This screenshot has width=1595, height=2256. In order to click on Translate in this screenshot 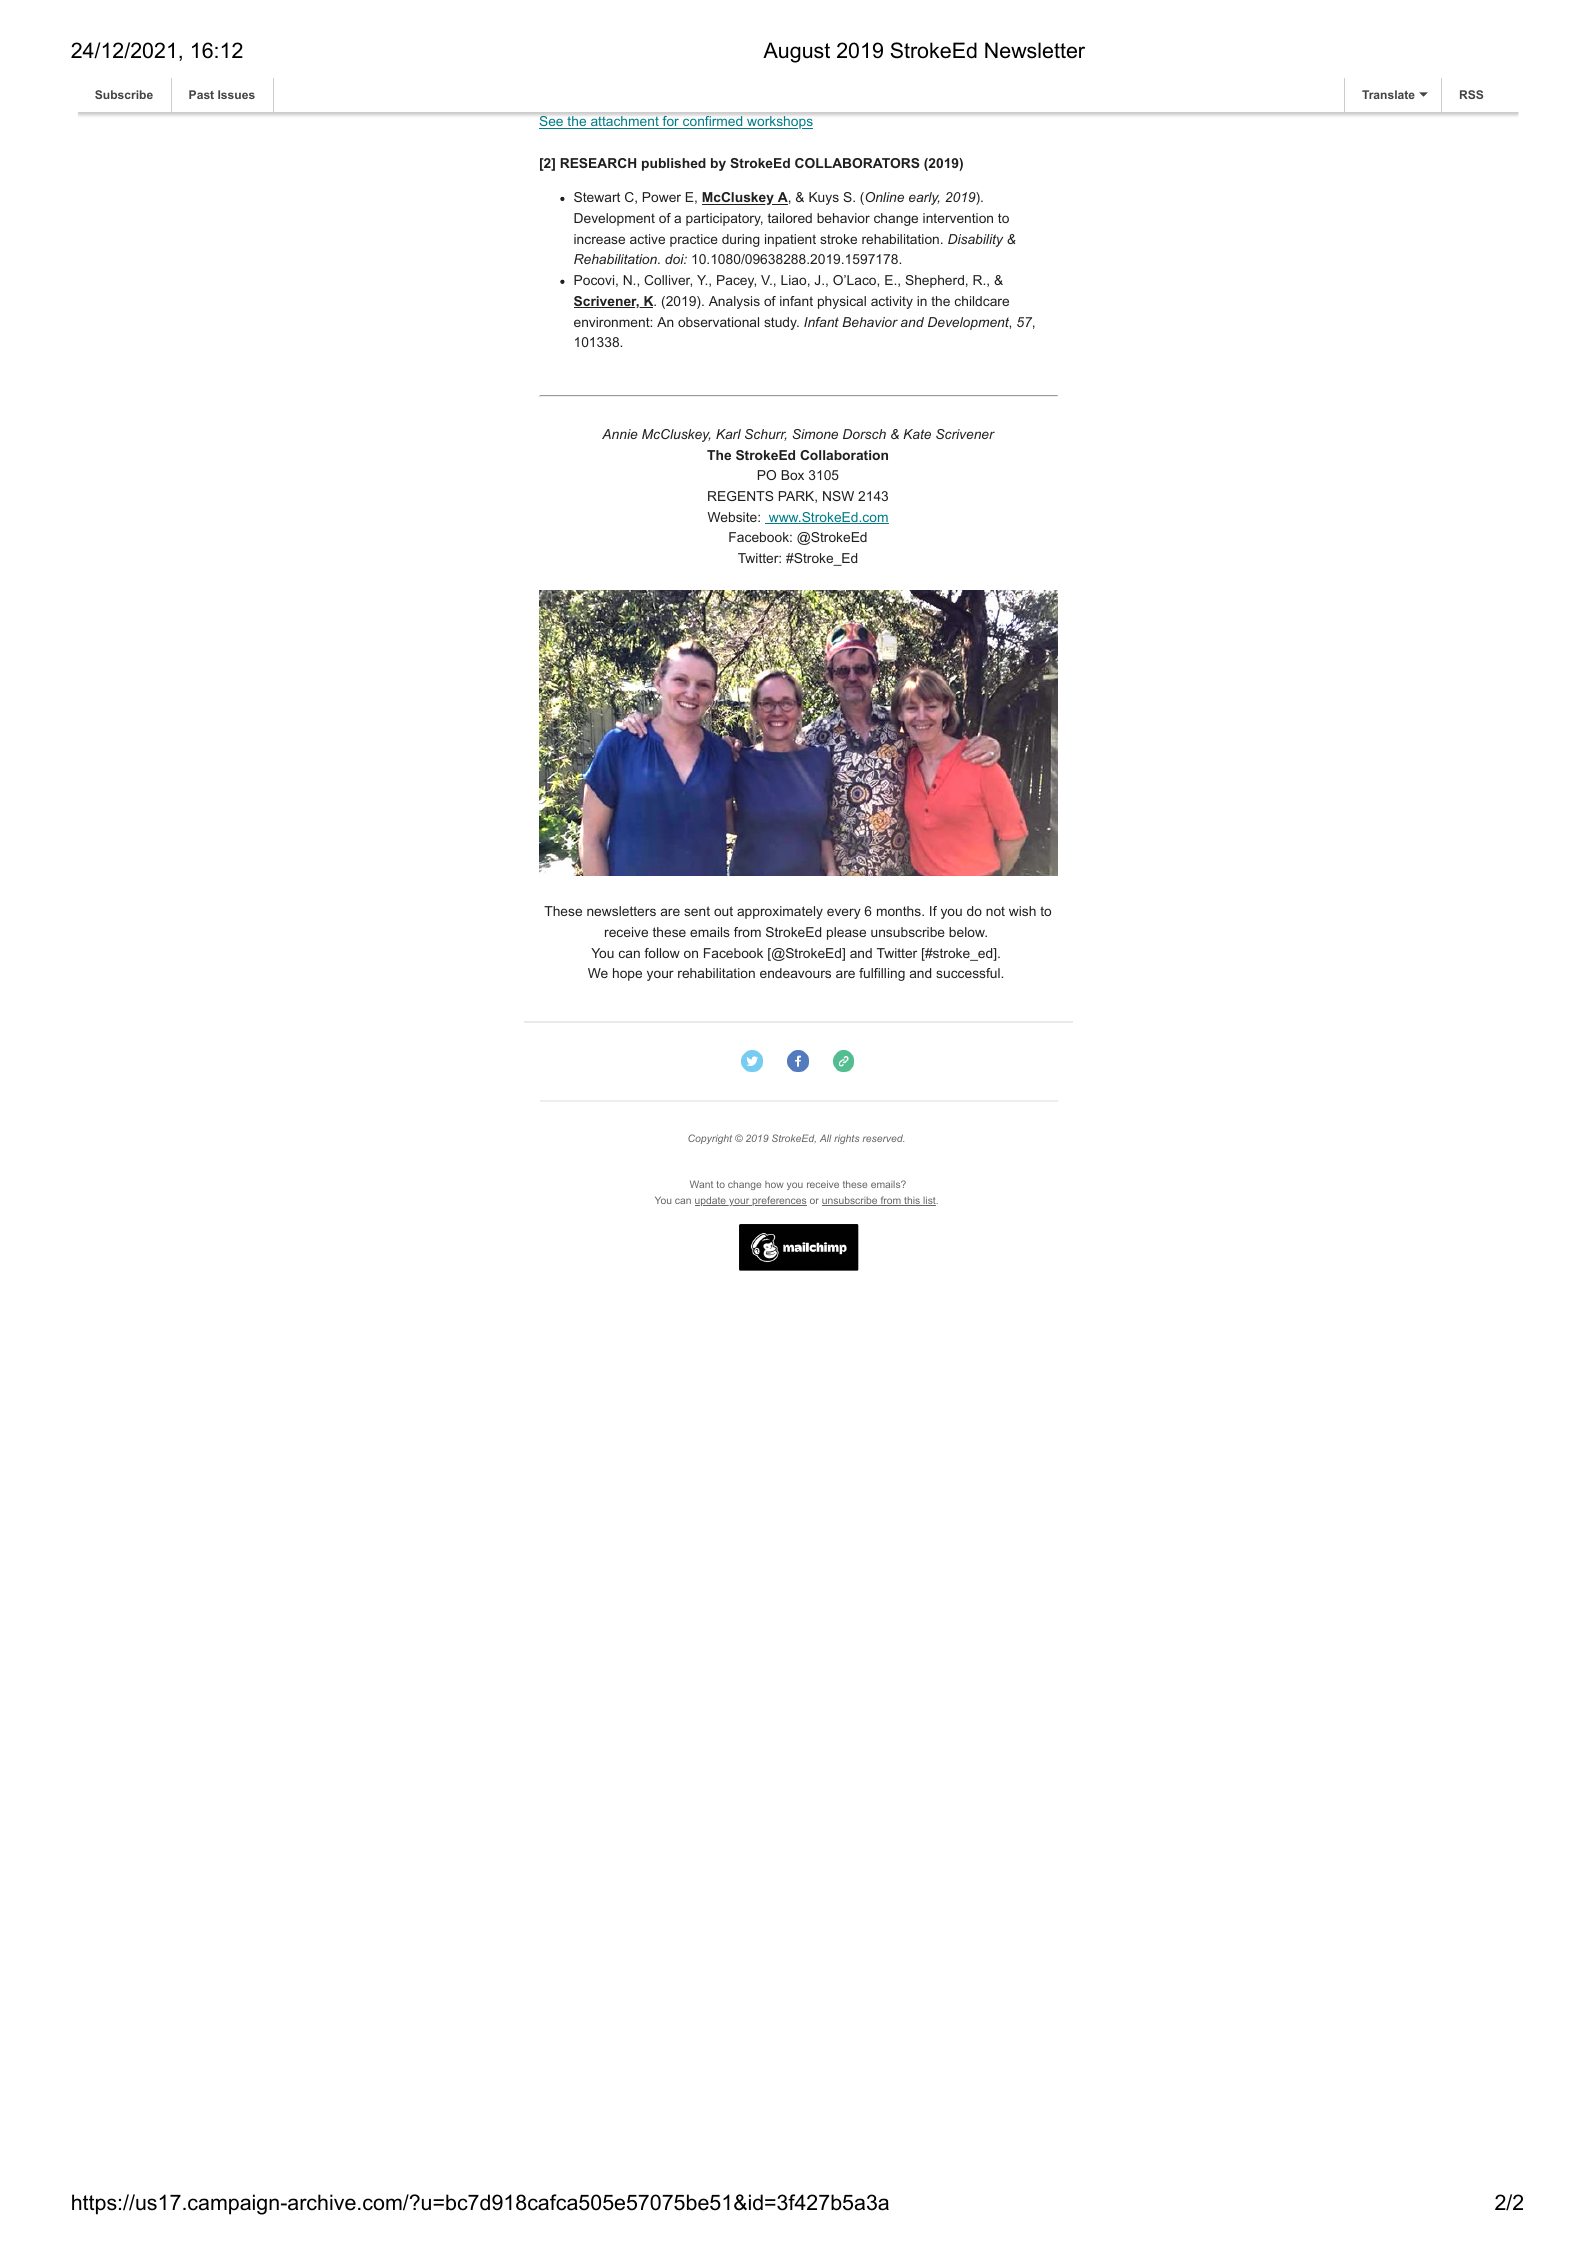, I will do `click(1388, 94)`.
